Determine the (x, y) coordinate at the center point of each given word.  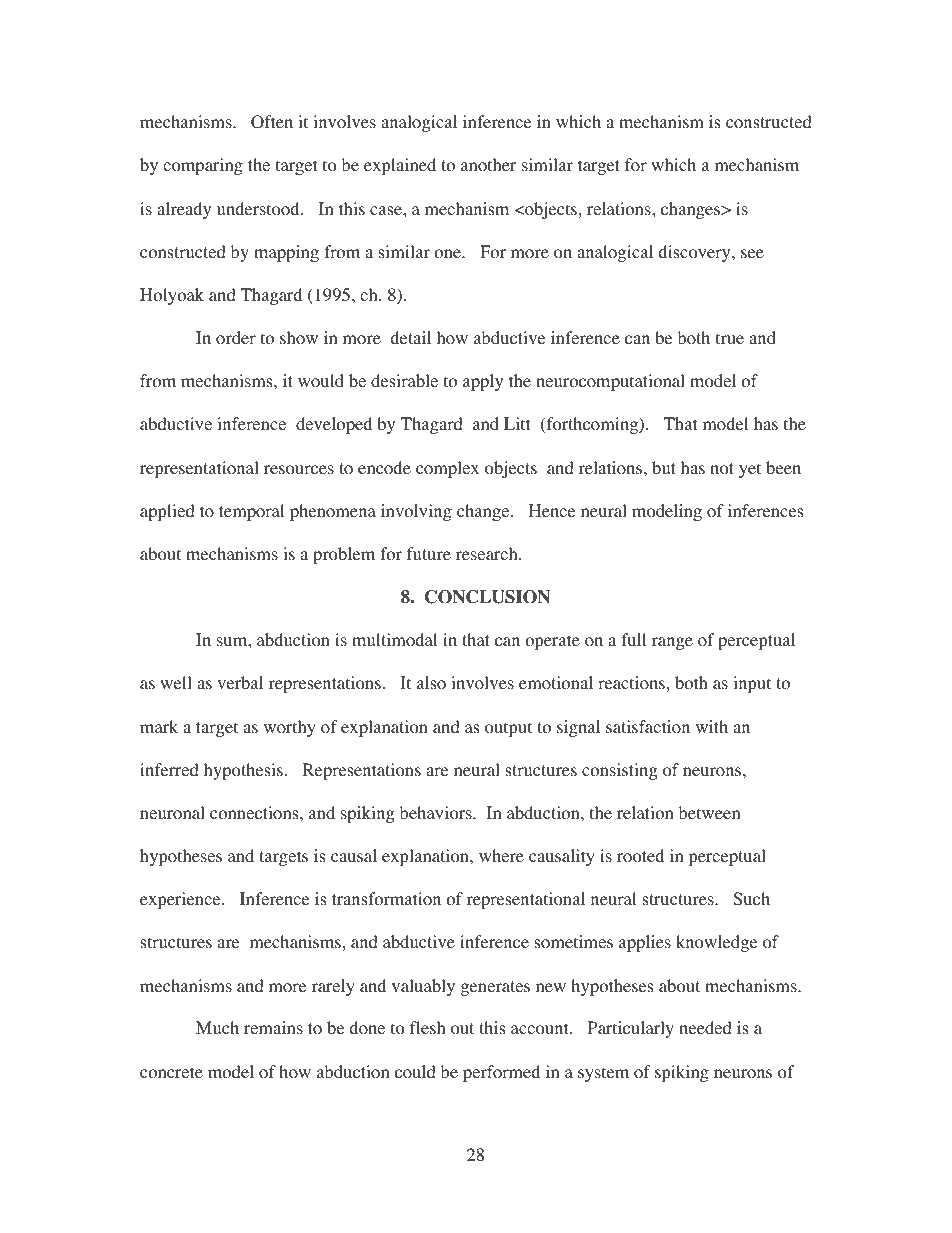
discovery (695, 253)
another (489, 165)
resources (299, 470)
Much (217, 1027)
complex (447, 469)
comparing (203, 166)
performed (501, 1073)
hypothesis (243, 771)
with (712, 726)
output (508, 729)
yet (750, 470)
